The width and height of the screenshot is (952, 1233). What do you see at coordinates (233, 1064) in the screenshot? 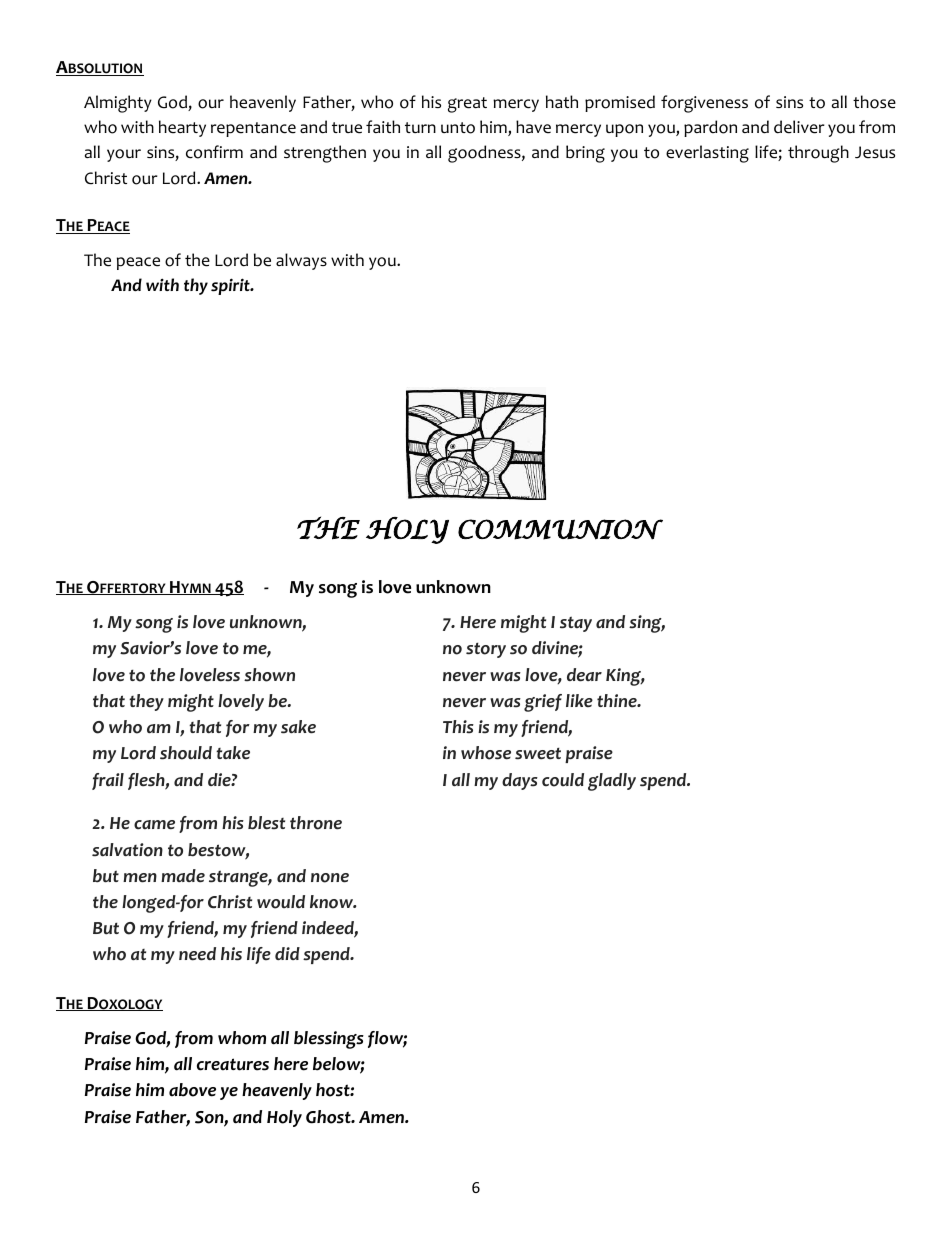
I see `creatures` at bounding box center [233, 1064].
